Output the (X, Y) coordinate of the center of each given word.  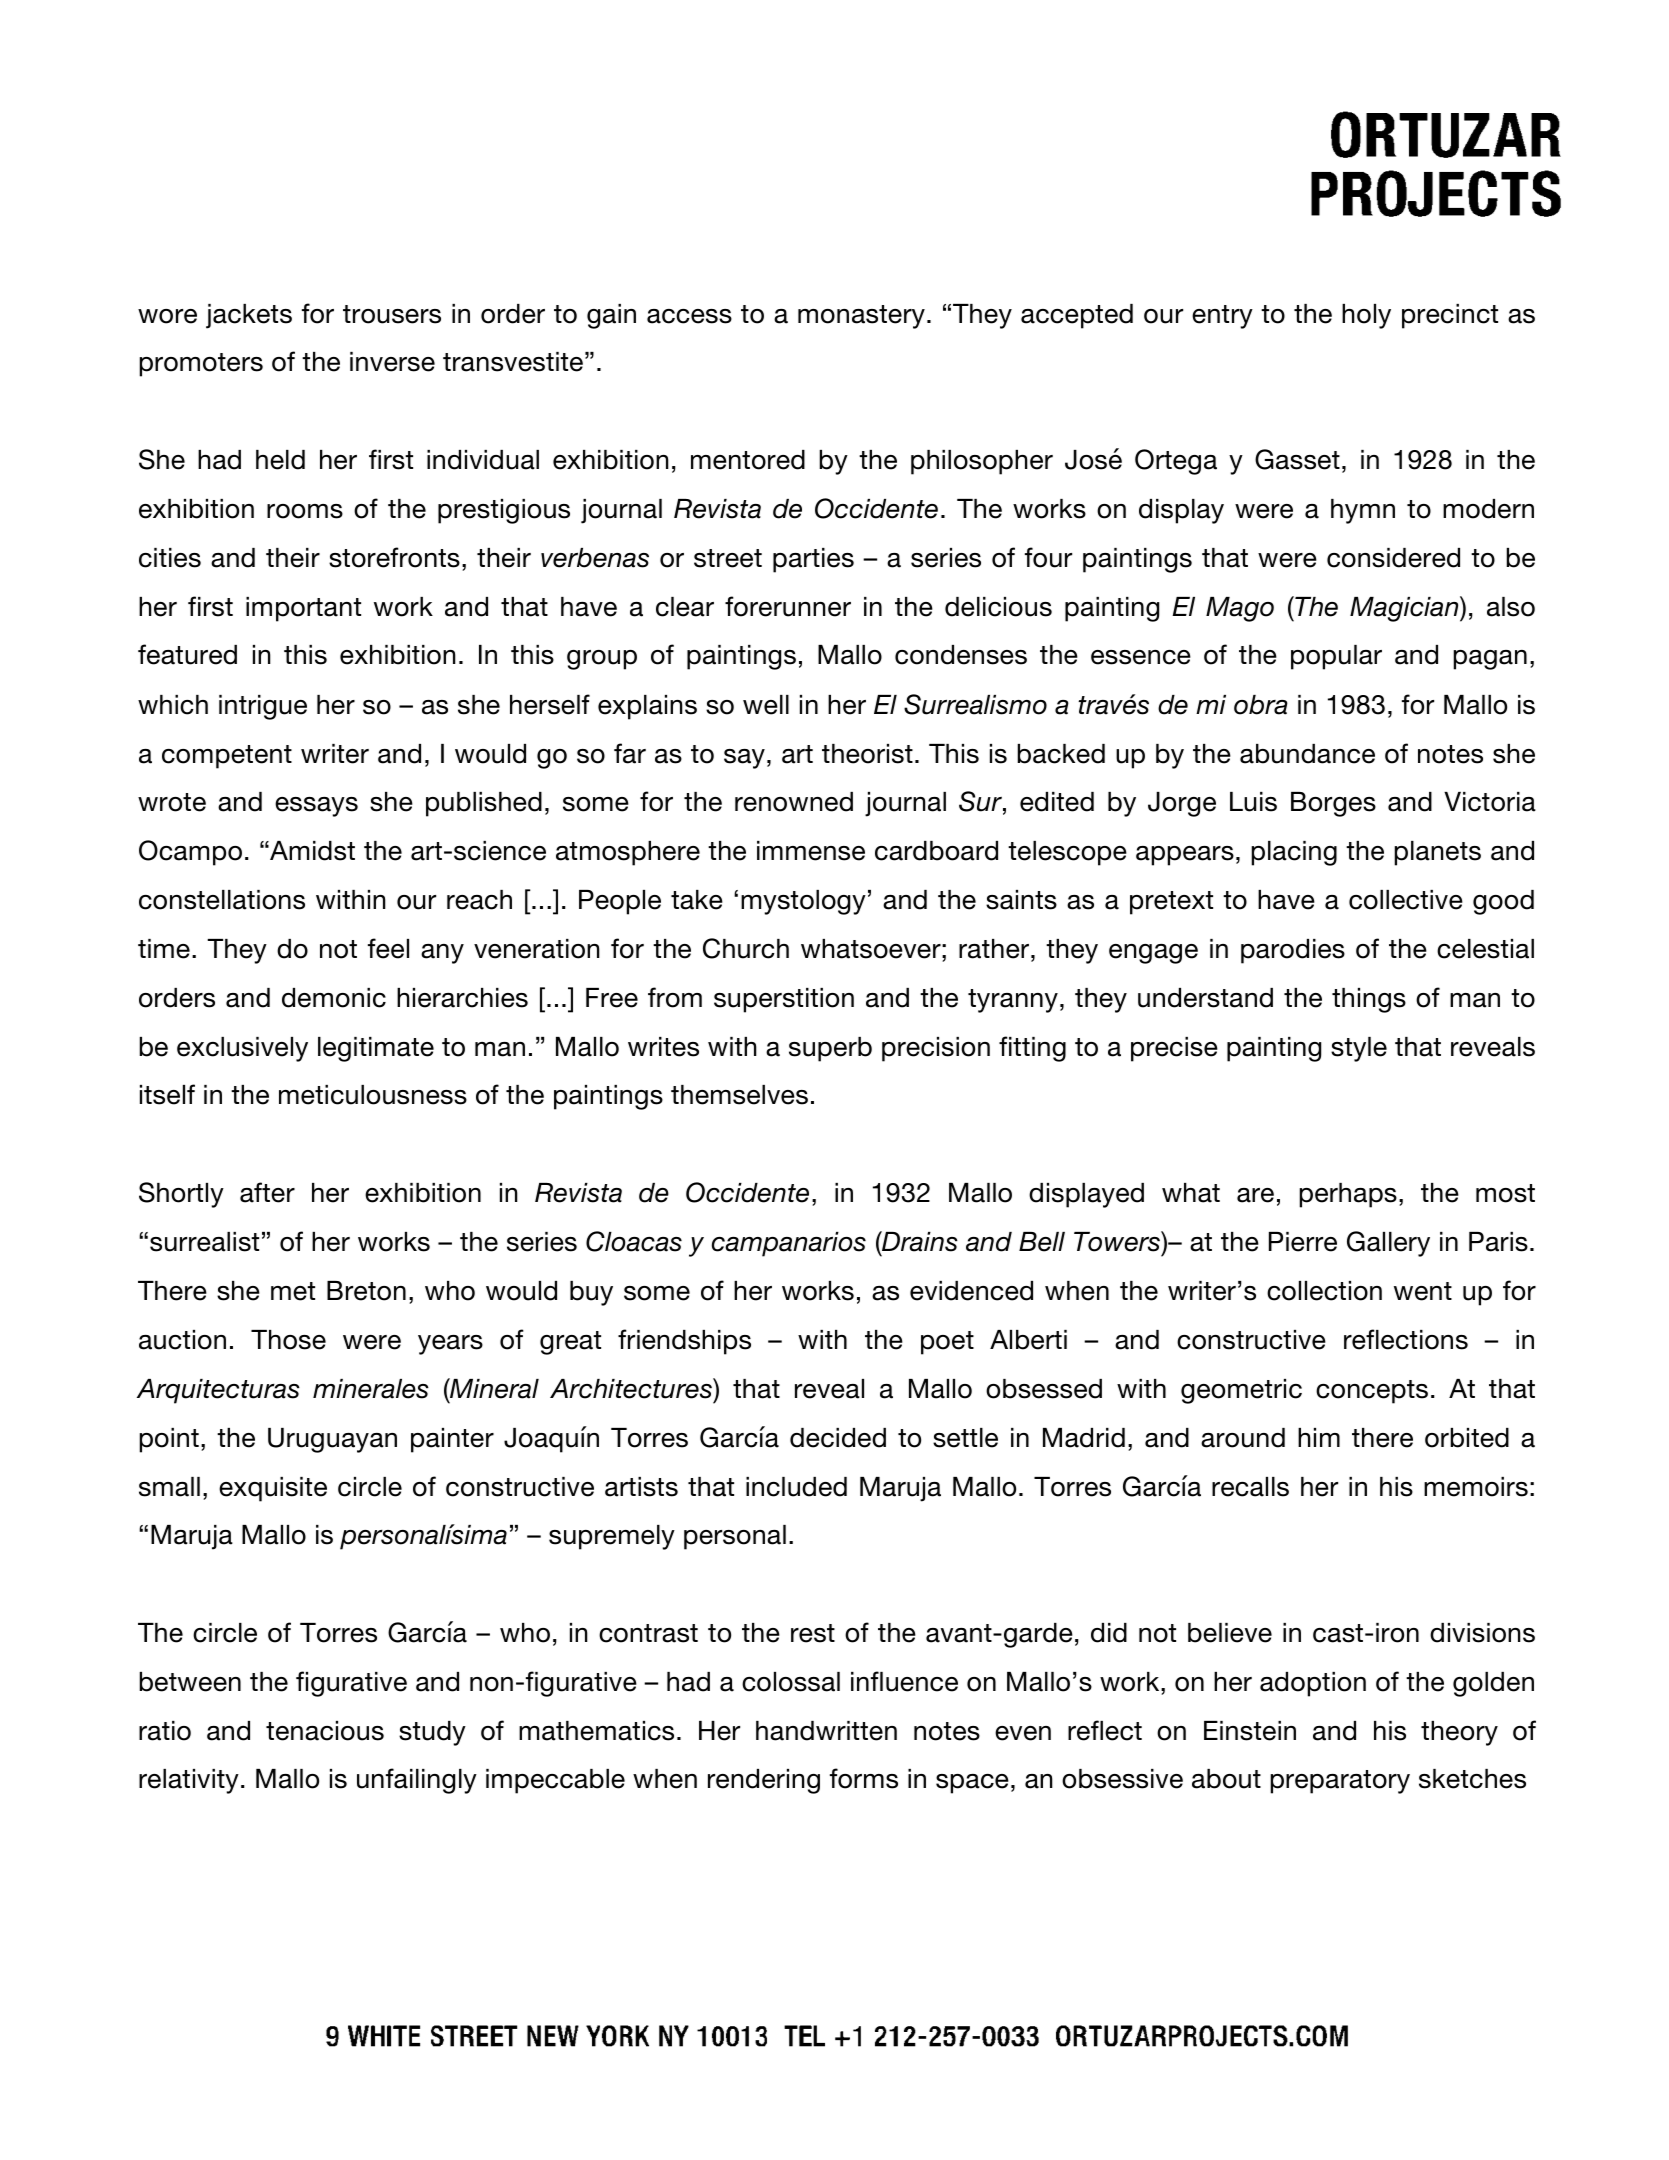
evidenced (971, 1291)
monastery (861, 317)
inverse (392, 362)
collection (1324, 1291)
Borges (1333, 804)
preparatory (1340, 1782)
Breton (366, 1291)
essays (316, 807)
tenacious (325, 1731)
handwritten (826, 1731)
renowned (794, 802)
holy (1366, 316)
